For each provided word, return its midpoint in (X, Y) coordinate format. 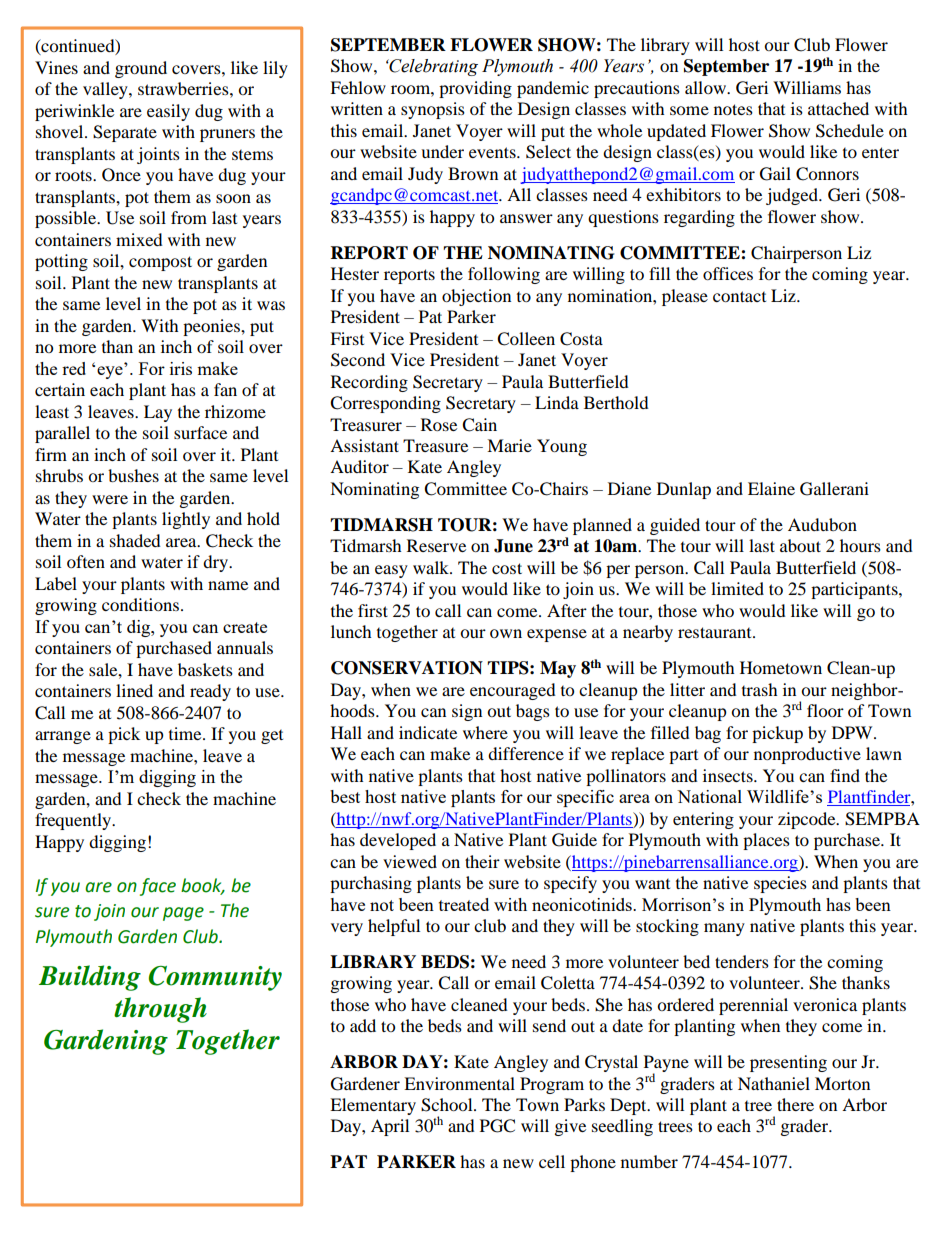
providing (475, 89)
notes (733, 109)
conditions (140, 604)
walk (432, 567)
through (160, 1010)
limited (737, 588)
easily (168, 112)
